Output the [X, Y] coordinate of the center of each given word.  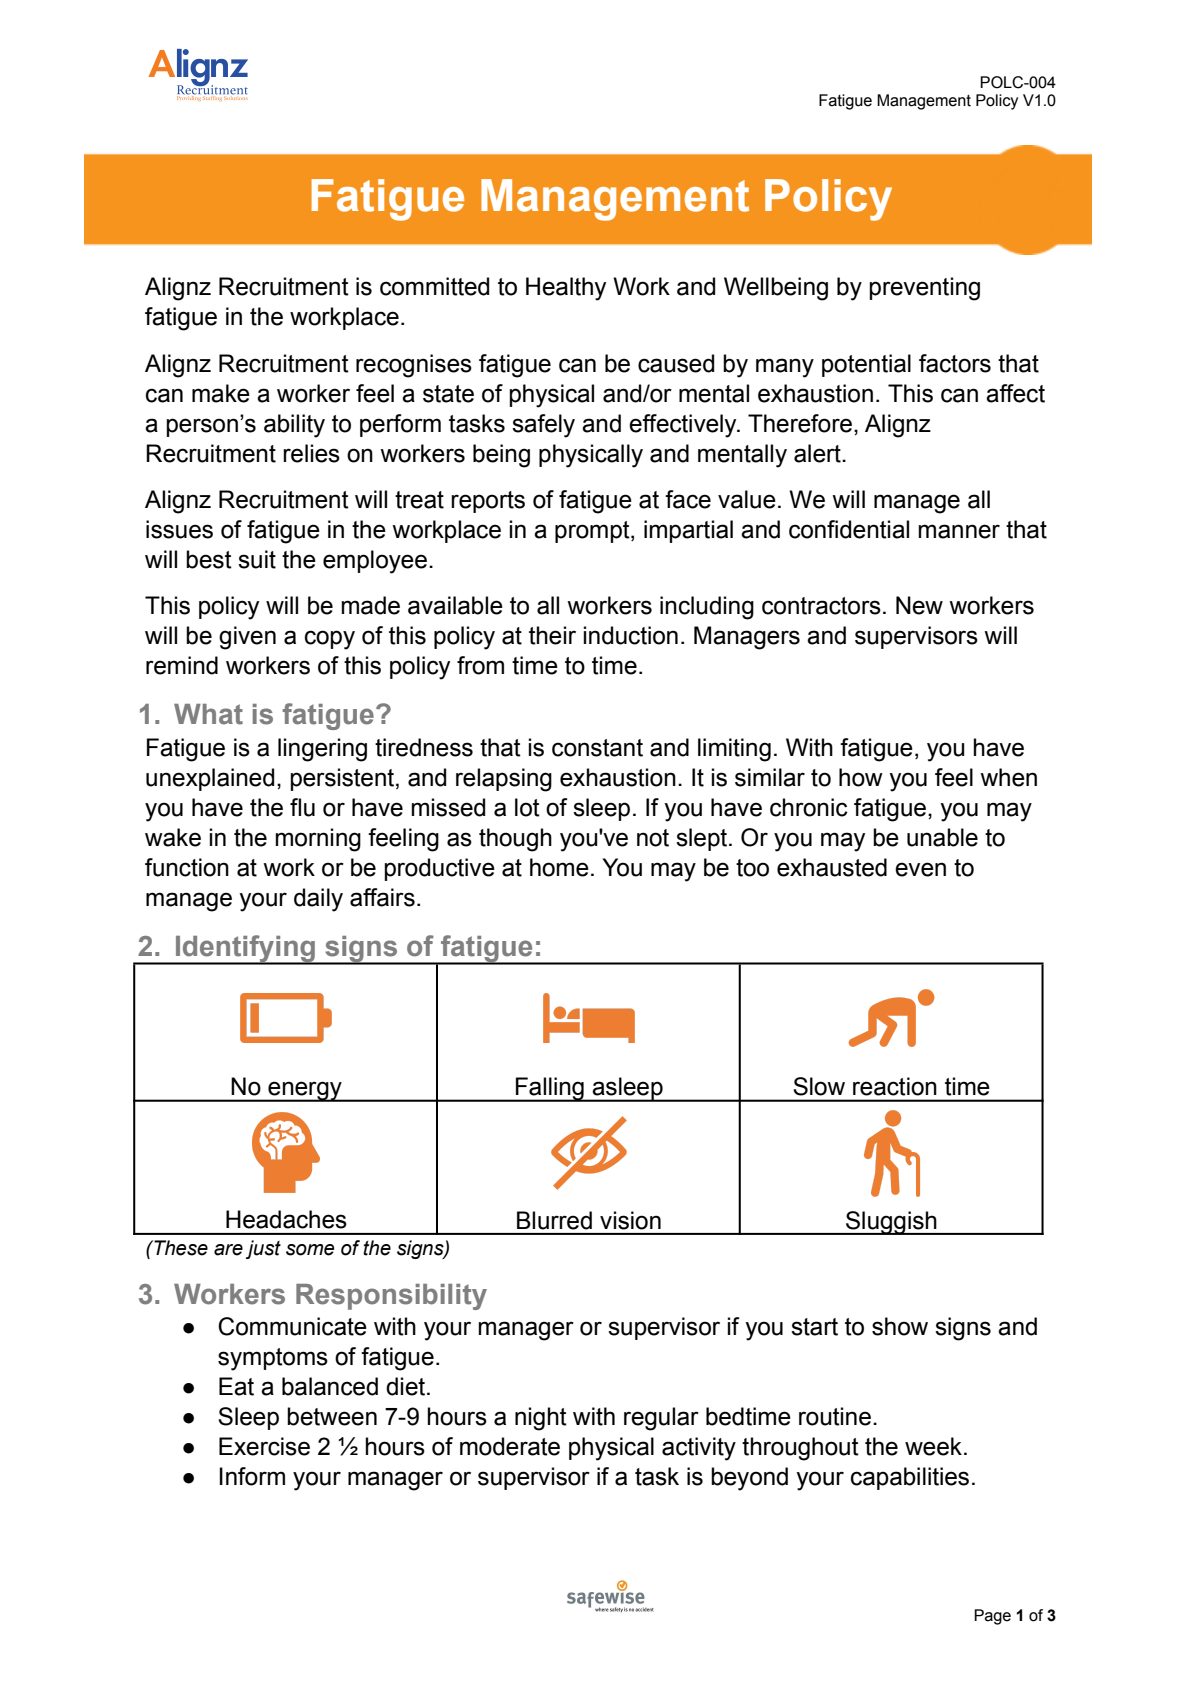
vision [630, 1220]
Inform [252, 1476]
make [221, 393]
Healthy [566, 289]
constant [597, 748]
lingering [322, 750]
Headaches [286, 1219]
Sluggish [891, 1223]
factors [955, 363]
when [1008, 777]
